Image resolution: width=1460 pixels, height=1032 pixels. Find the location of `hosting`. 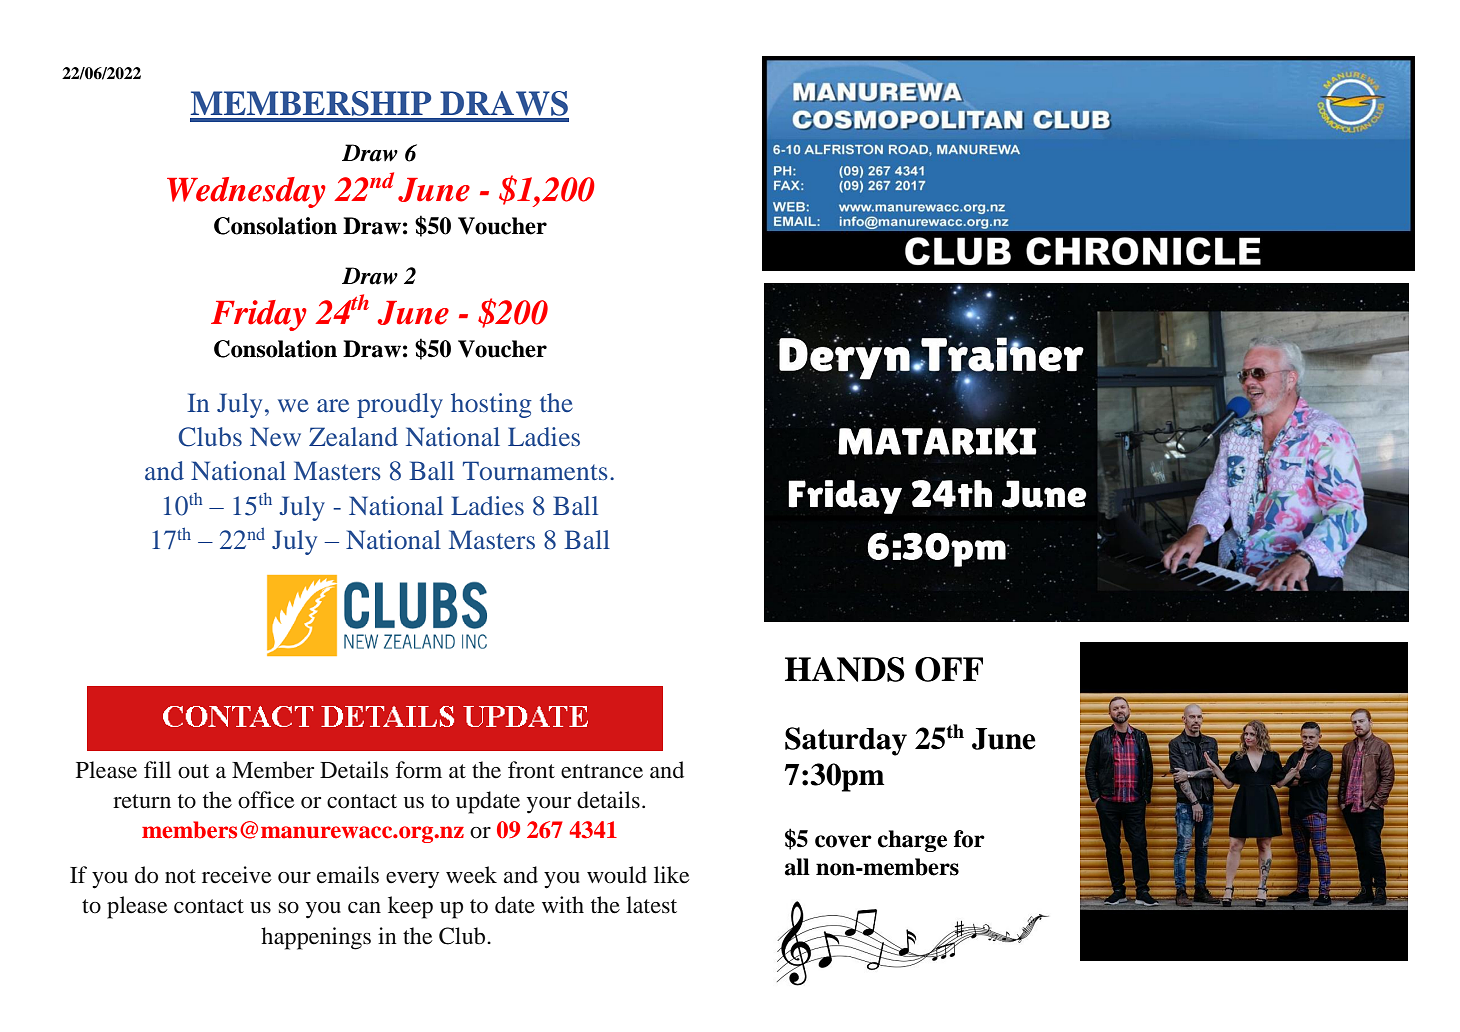

hosting is located at coordinates (491, 405).
